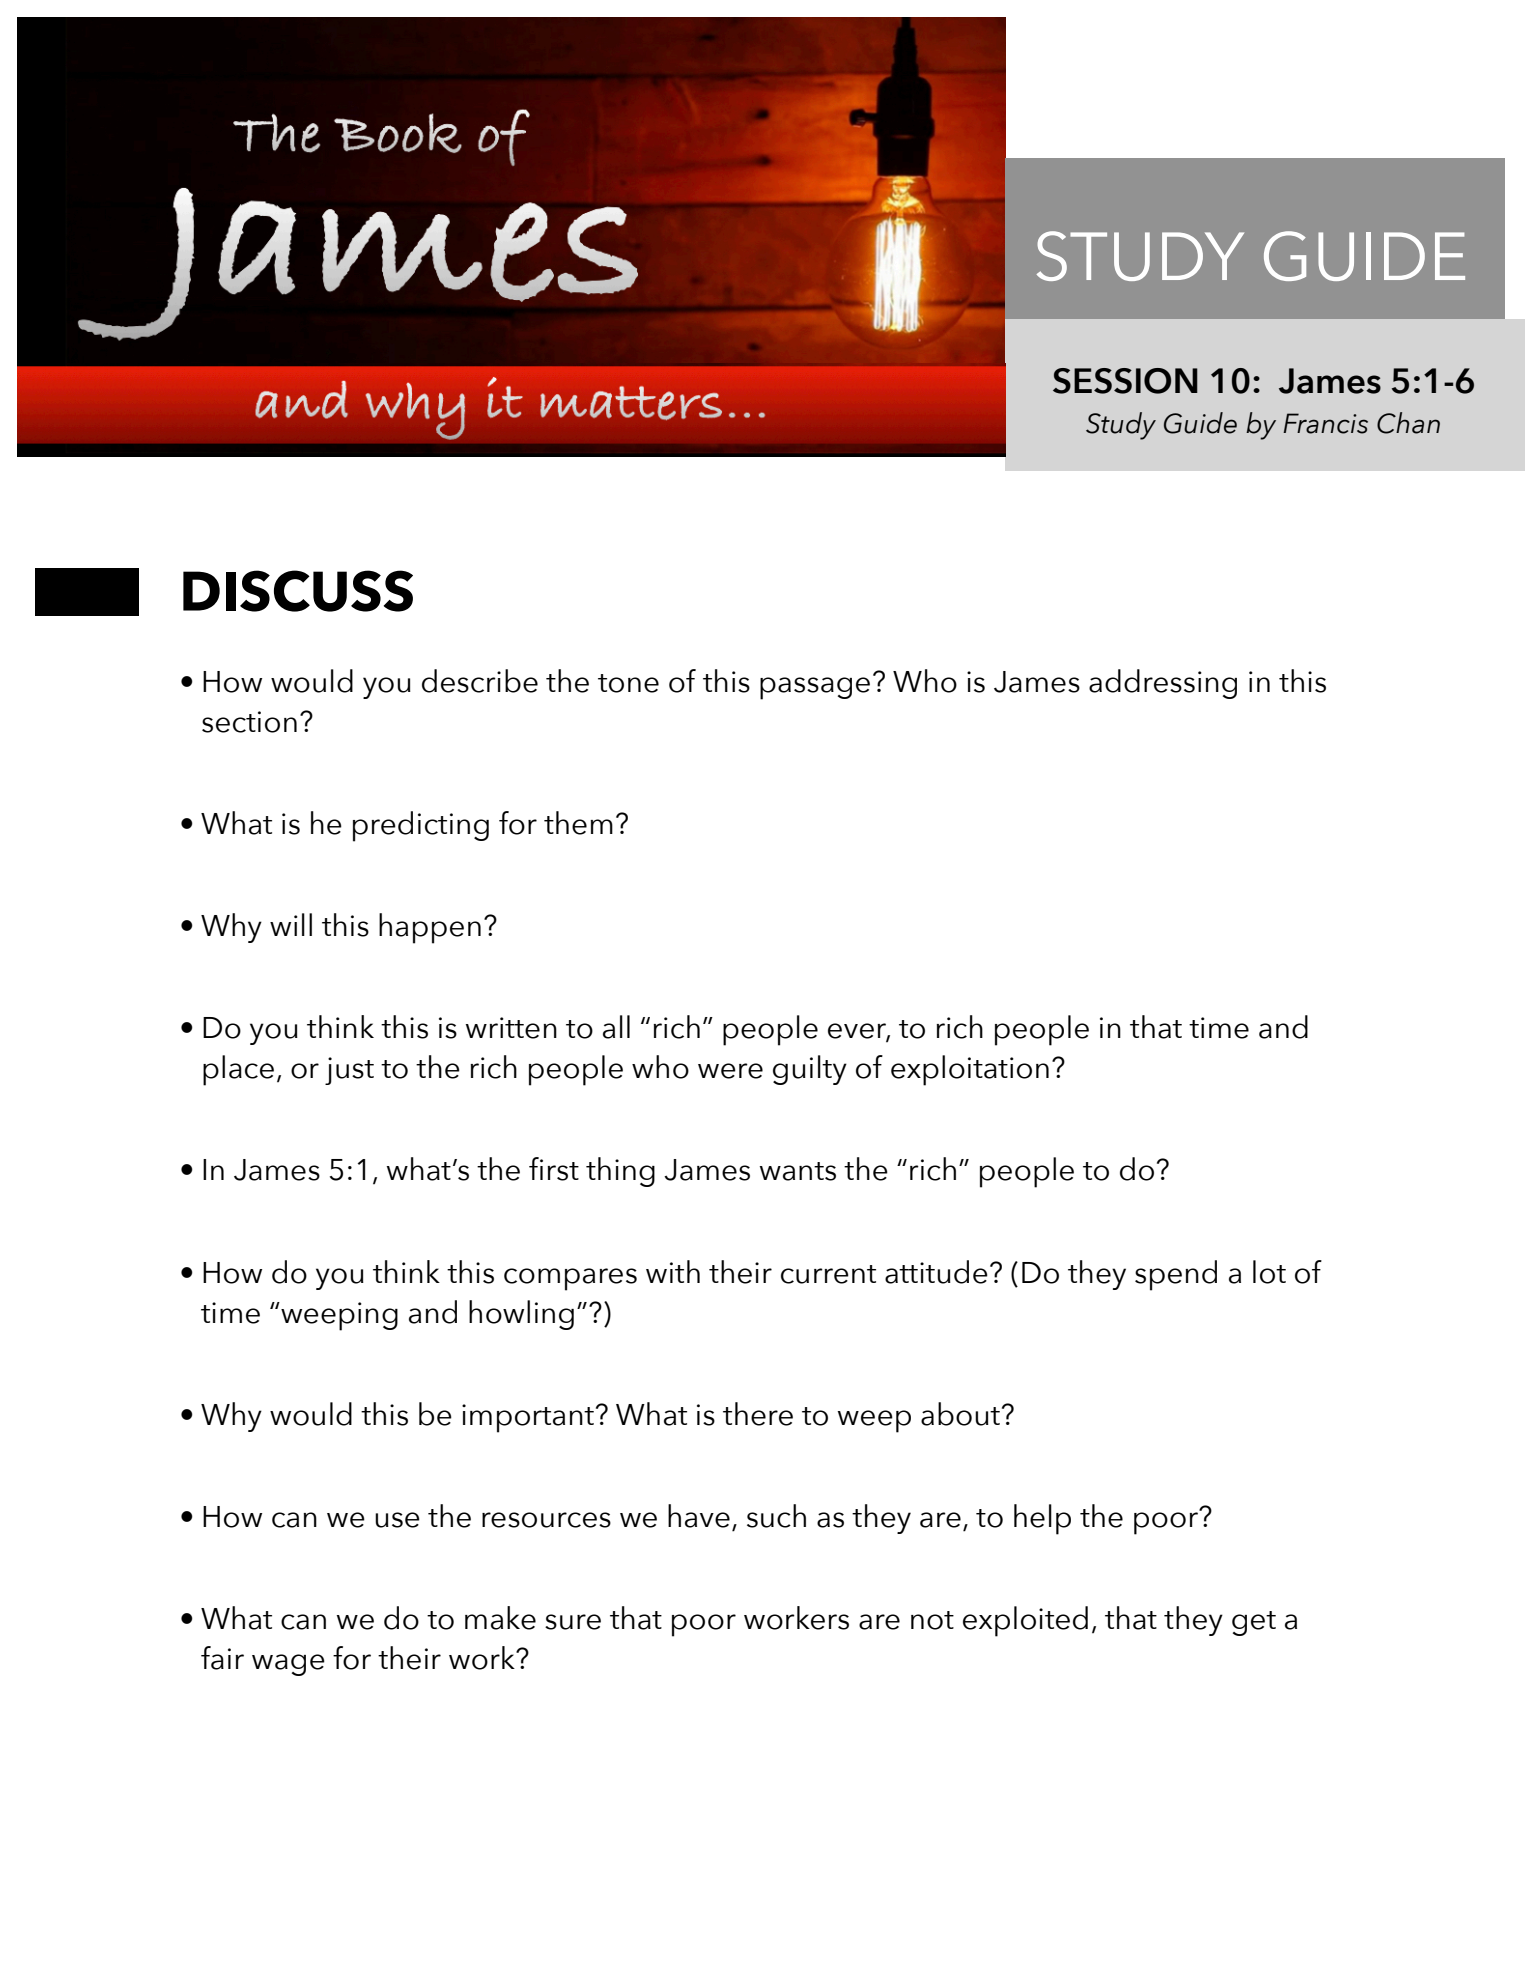 Image resolution: width=1525 pixels, height=1974 pixels. Describe the element at coordinates (1325, 423) in the page. I see `Francis` at that location.
